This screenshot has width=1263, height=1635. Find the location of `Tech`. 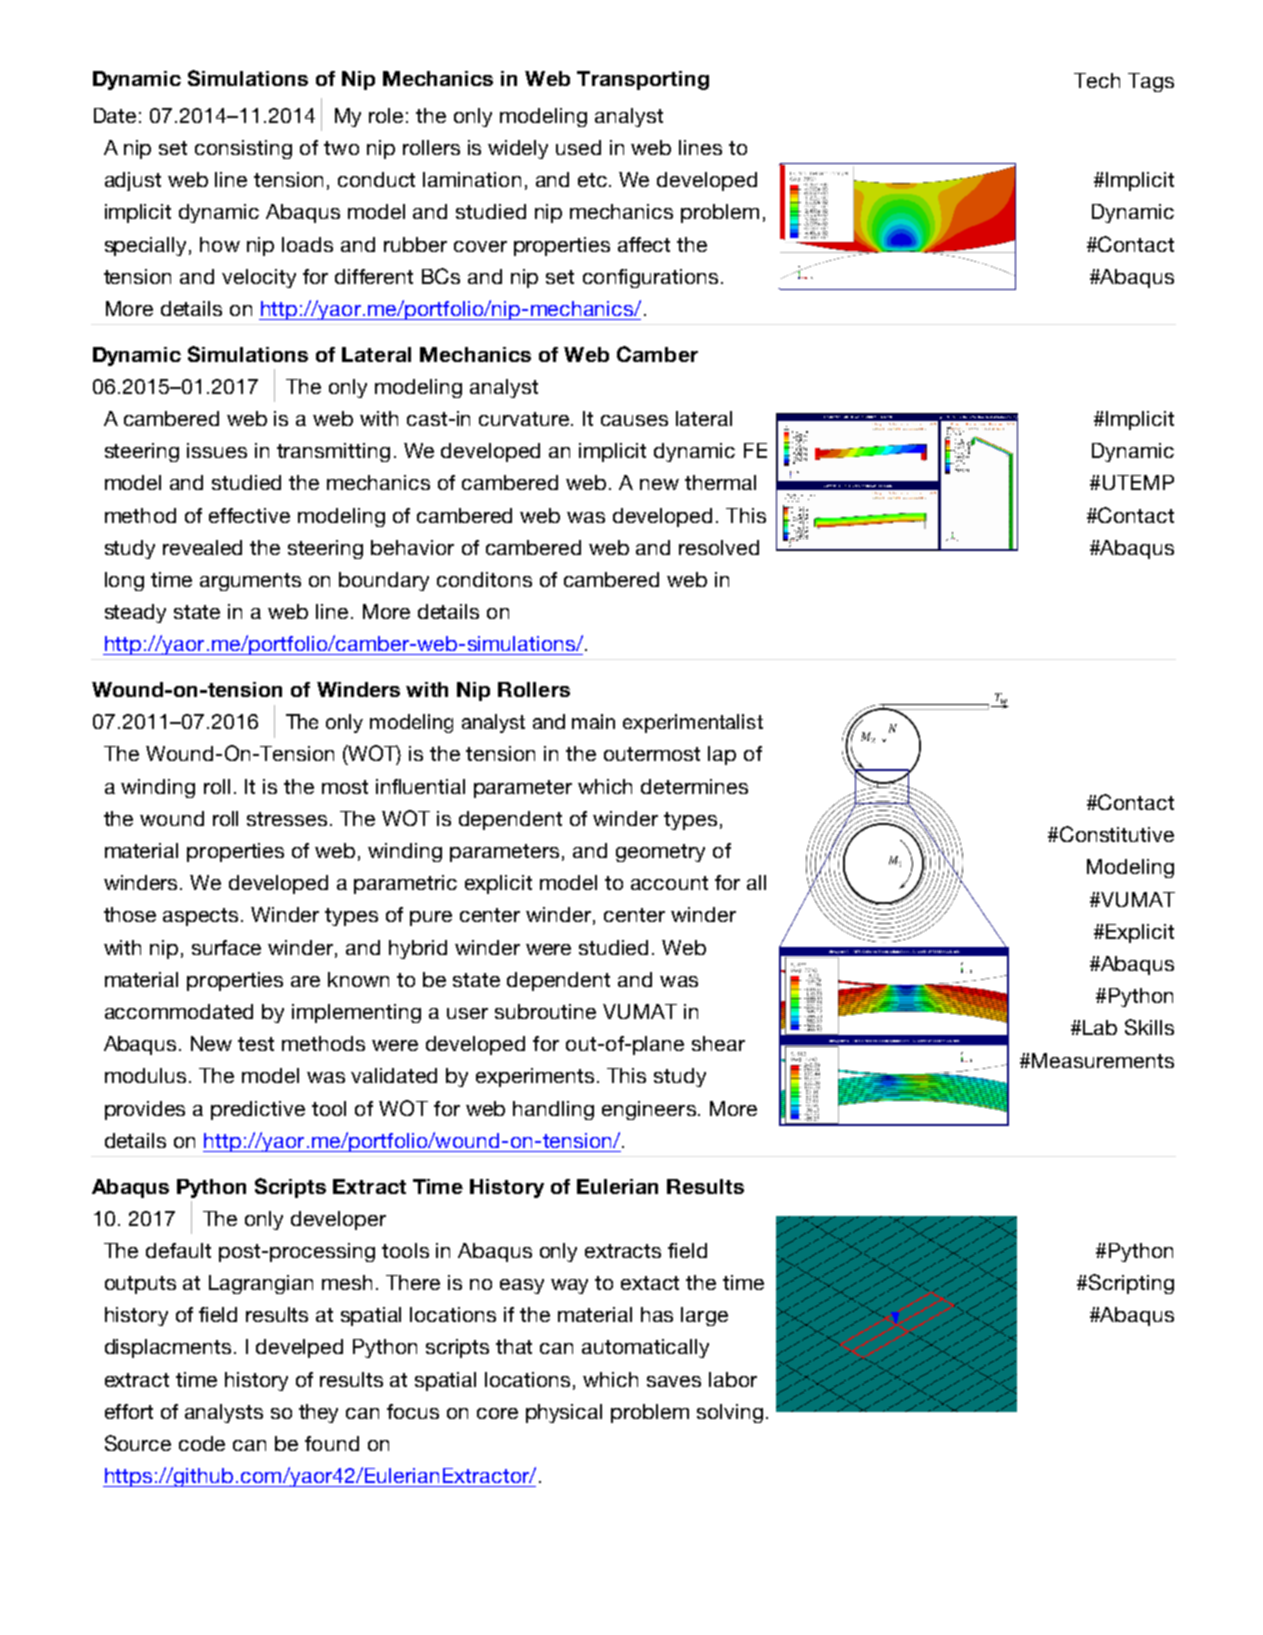

Tech is located at coordinates (1097, 80).
